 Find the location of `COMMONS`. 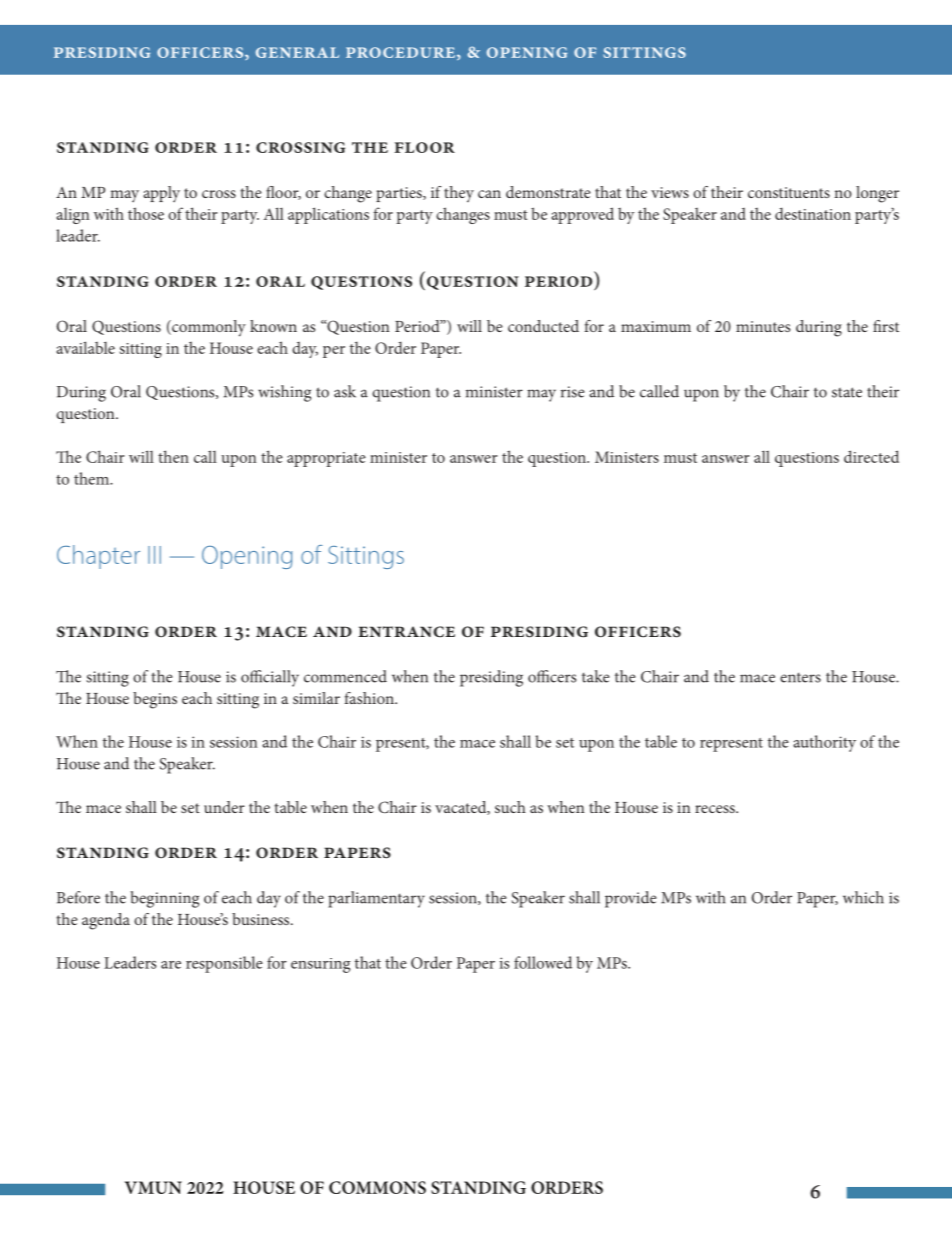

COMMONS is located at coordinates (377, 1187).
